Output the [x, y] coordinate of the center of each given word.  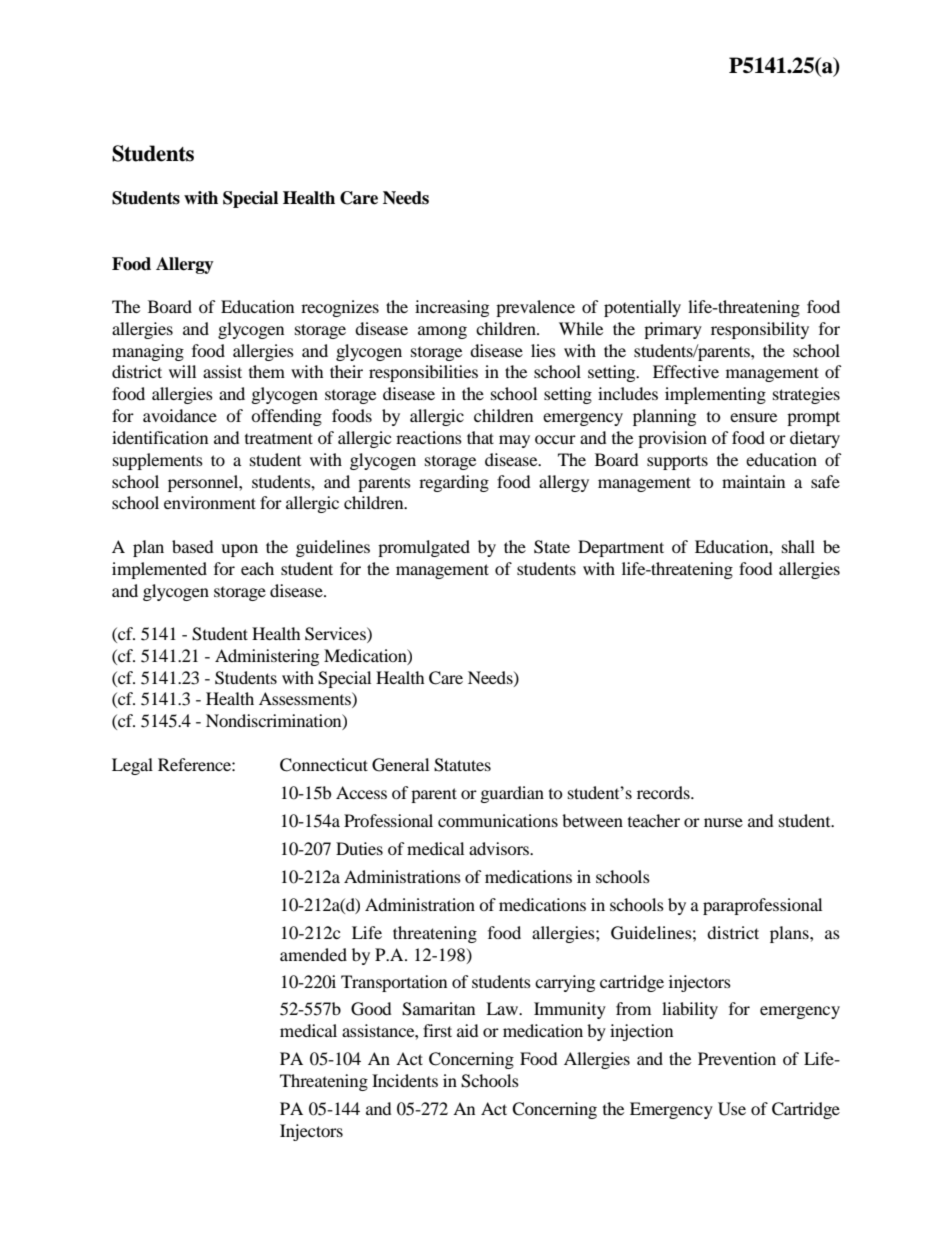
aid [468, 1030]
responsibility [760, 330]
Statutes [462, 765]
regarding [454, 483]
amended [313, 954]
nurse [723, 822]
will [182, 371]
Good [371, 1009]
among [442, 332]
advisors [500, 848]
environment [210, 502]
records [664, 792]
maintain [753, 481]
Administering [267, 657]
